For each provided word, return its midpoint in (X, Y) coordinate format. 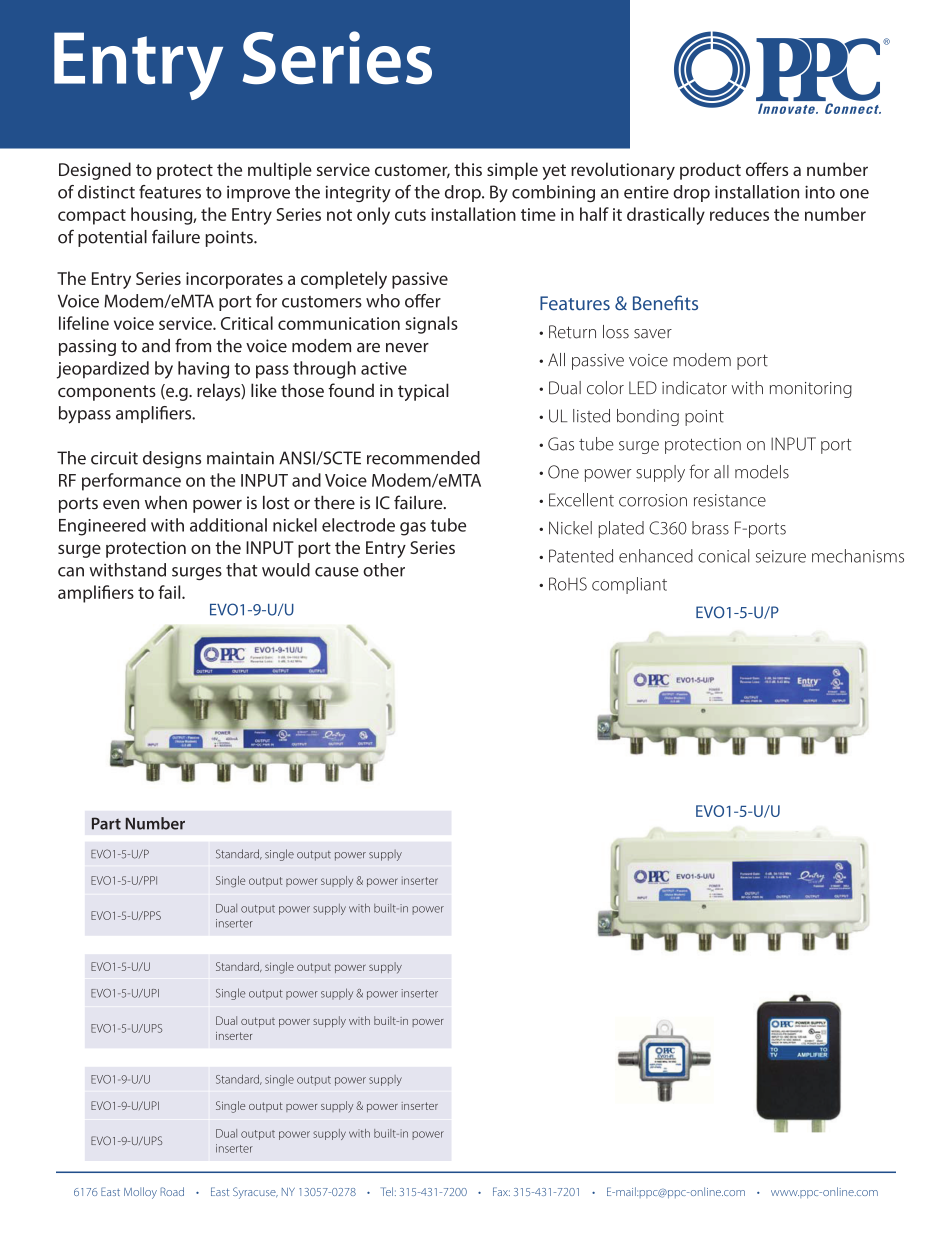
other (384, 570)
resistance (730, 500)
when (166, 503)
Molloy (140, 1193)
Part (106, 823)
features (170, 192)
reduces (739, 214)
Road (172, 1191)
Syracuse (255, 1193)
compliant (629, 585)
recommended (423, 458)
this (468, 169)
